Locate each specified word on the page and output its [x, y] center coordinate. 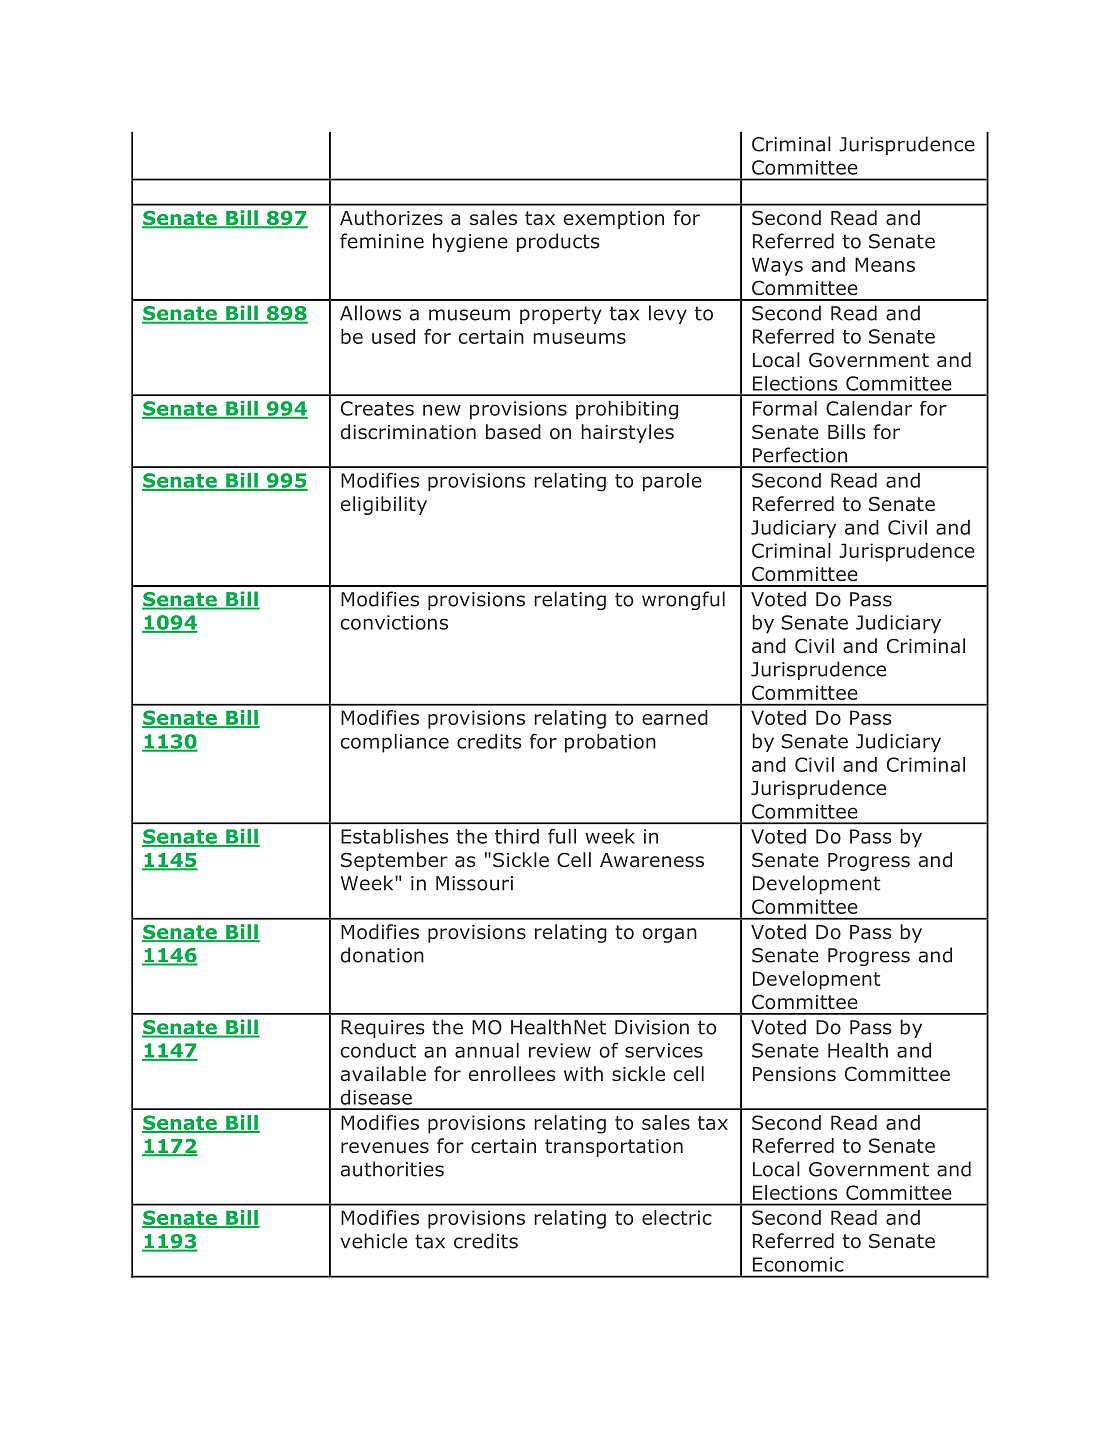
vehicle [373, 1241]
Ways [777, 266]
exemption [614, 220]
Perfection [800, 455]
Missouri [474, 883]
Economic [798, 1264]
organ [670, 935]
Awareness [652, 860]
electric [677, 1217]
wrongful [683, 600]
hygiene [470, 242]
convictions [394, 622]
